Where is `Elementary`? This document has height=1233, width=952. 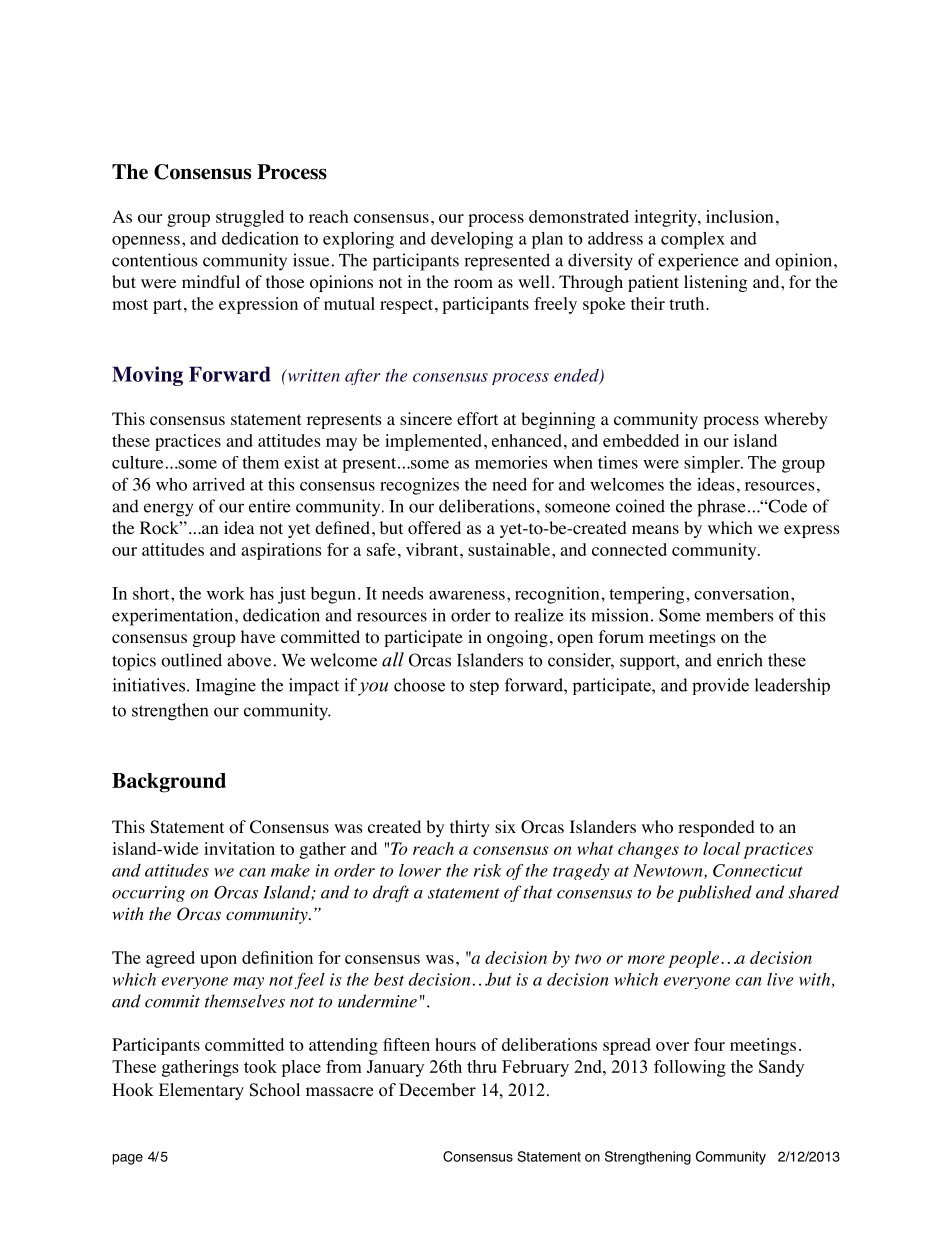 Elementary is located at coordinates (201, 1091).
